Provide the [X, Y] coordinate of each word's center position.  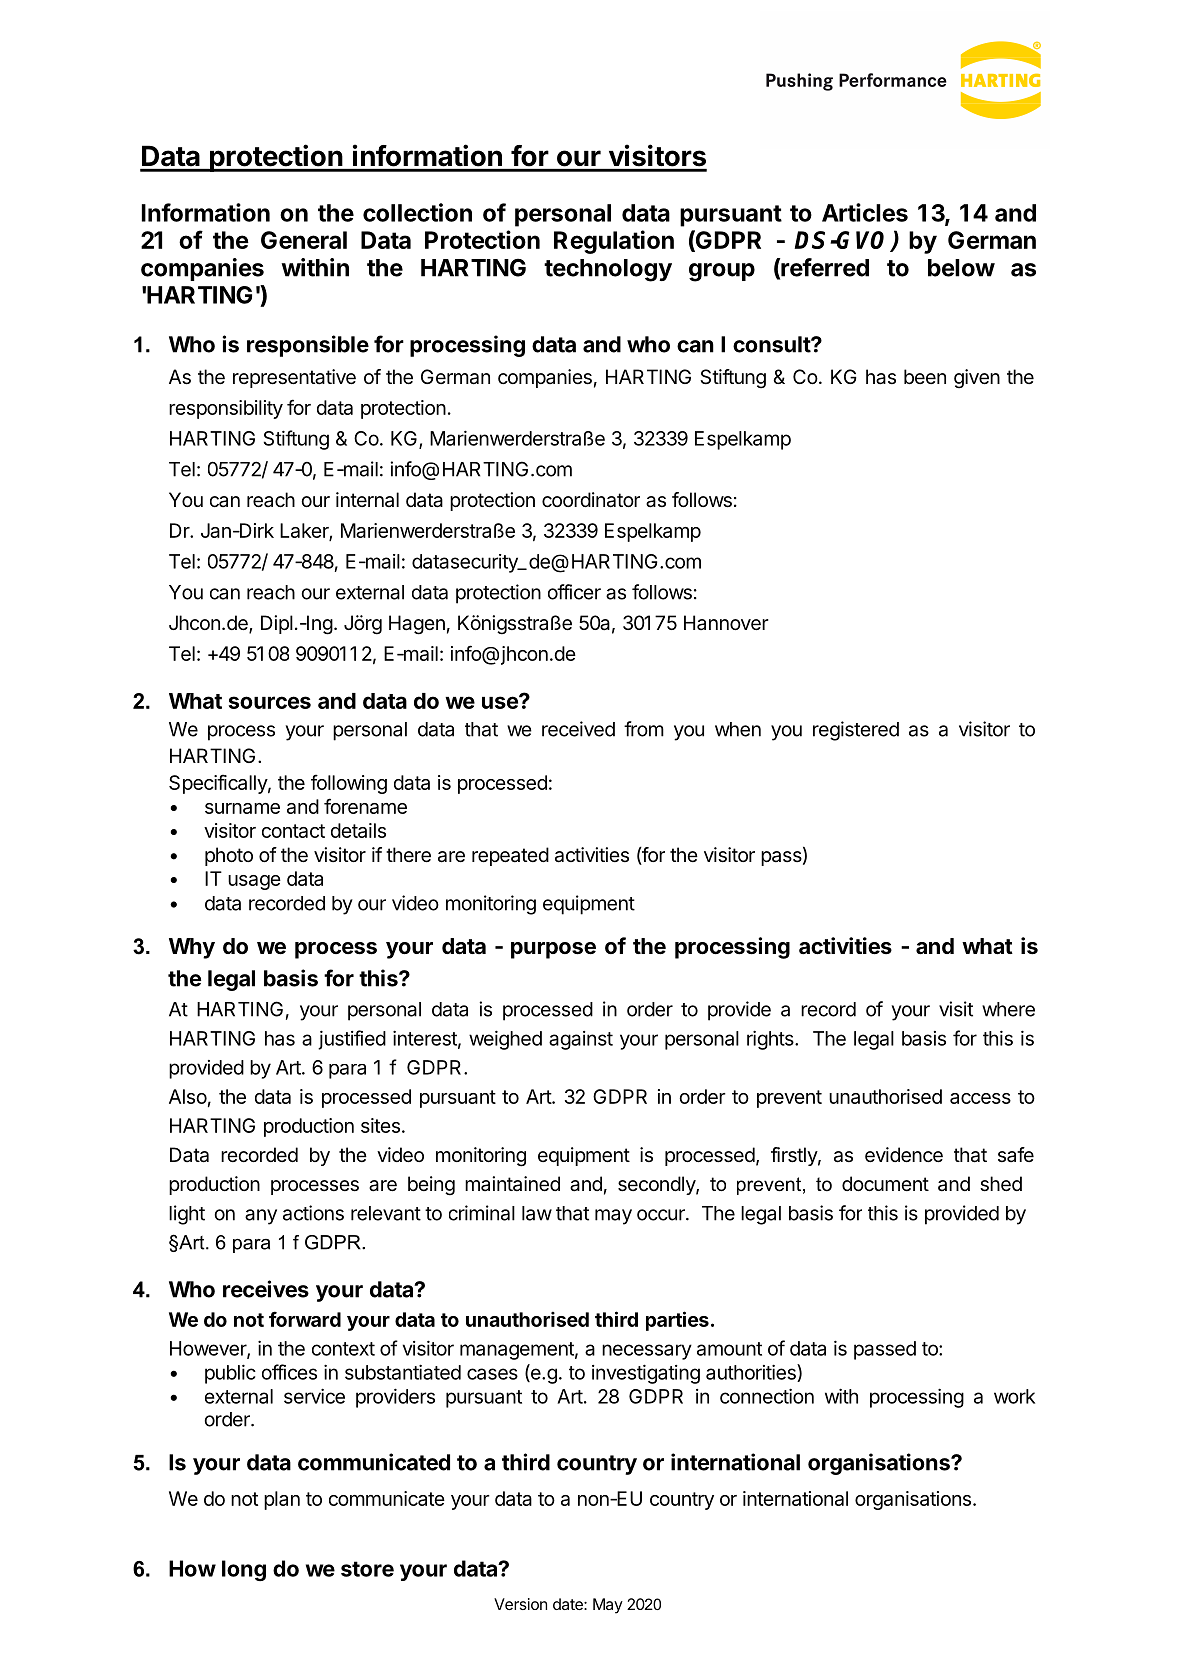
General [304, 240]
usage [254, 882]
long [244, 1570]
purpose [553, 950]
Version [520, 1604]
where [1008, 1009]
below [961, 268]
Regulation [614, 242]
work [1014, 1396]
